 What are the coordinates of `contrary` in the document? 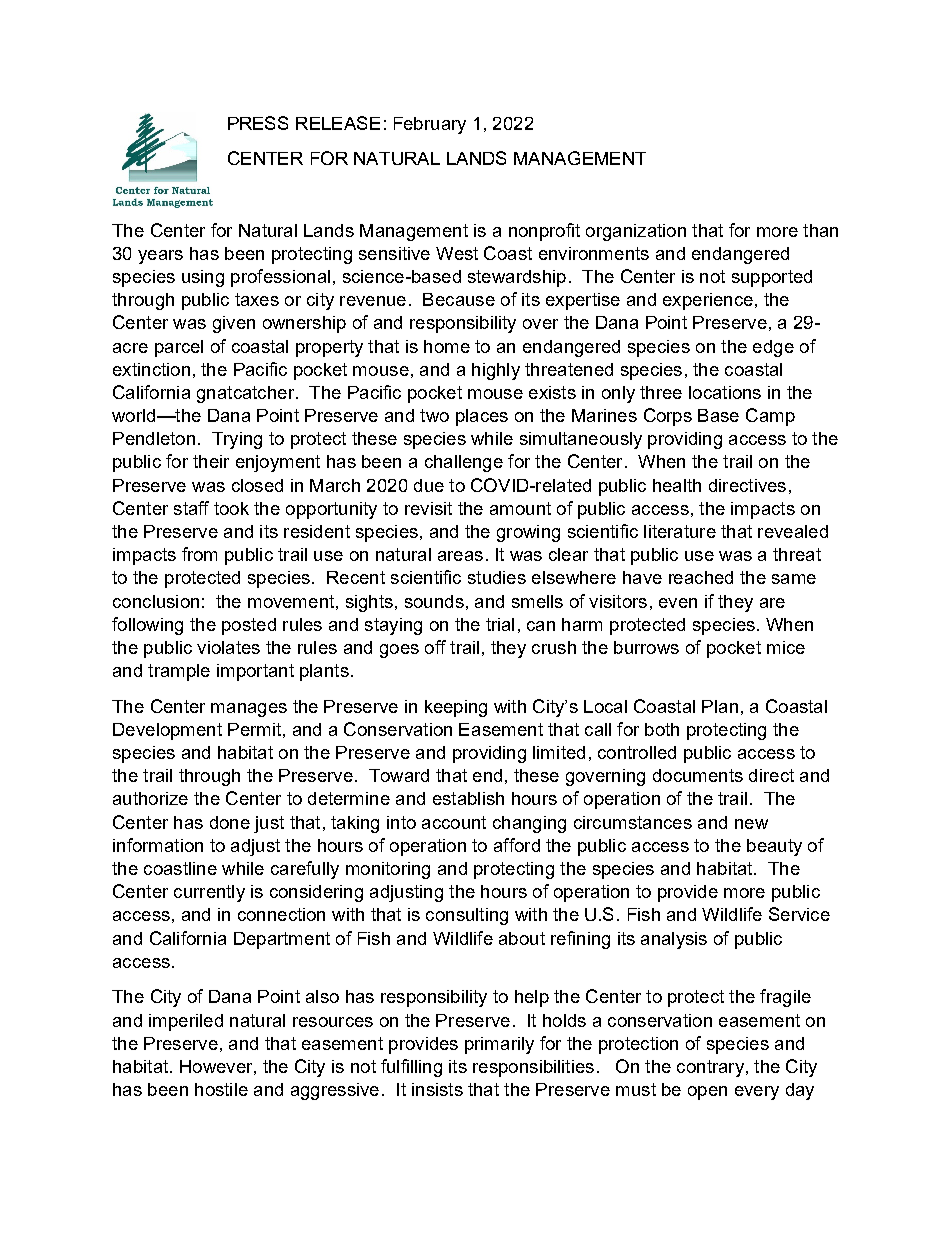 It's located at (710, 1068).
